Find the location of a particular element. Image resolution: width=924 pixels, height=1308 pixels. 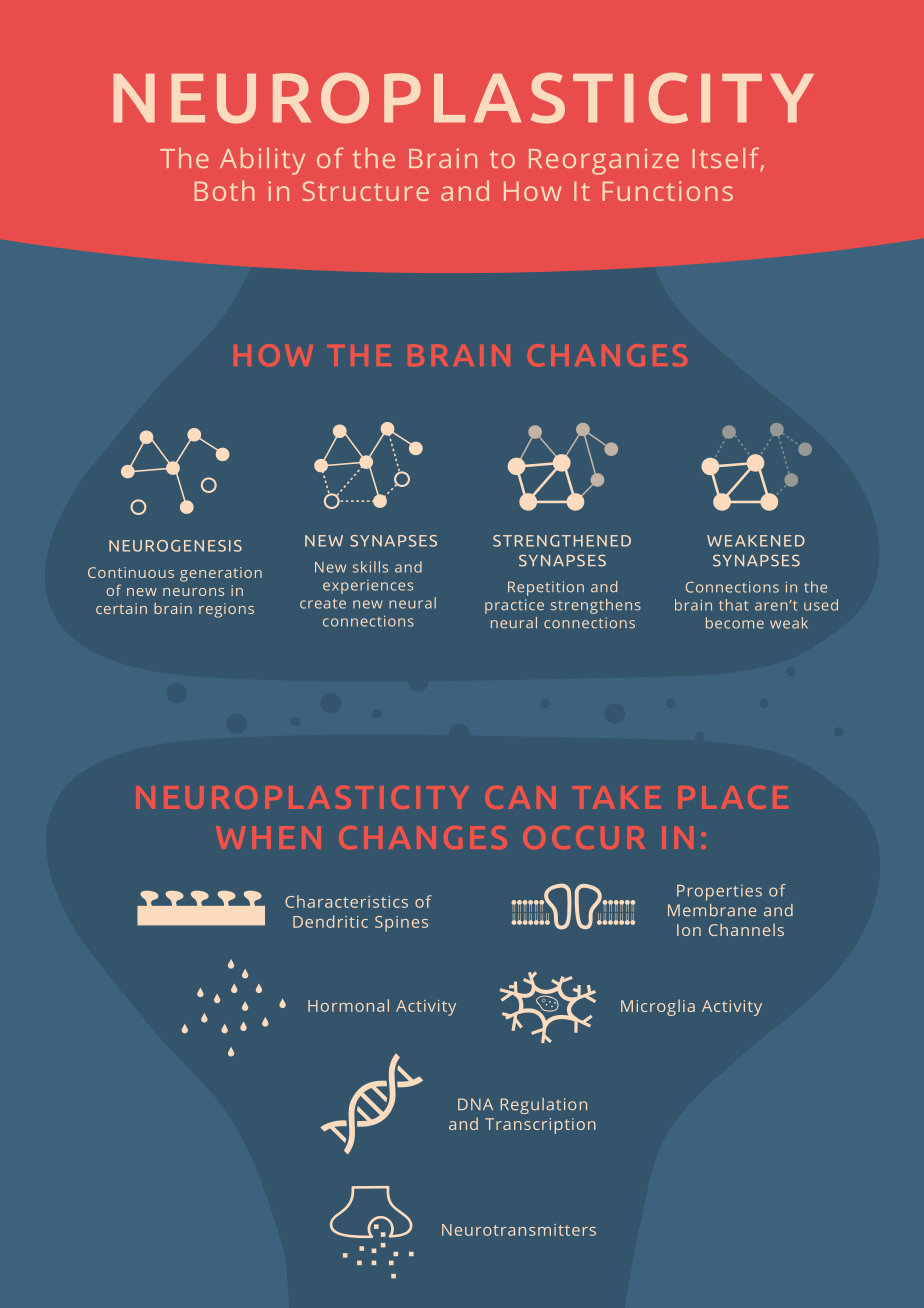

Channels is located at coordinates (746, 929).
